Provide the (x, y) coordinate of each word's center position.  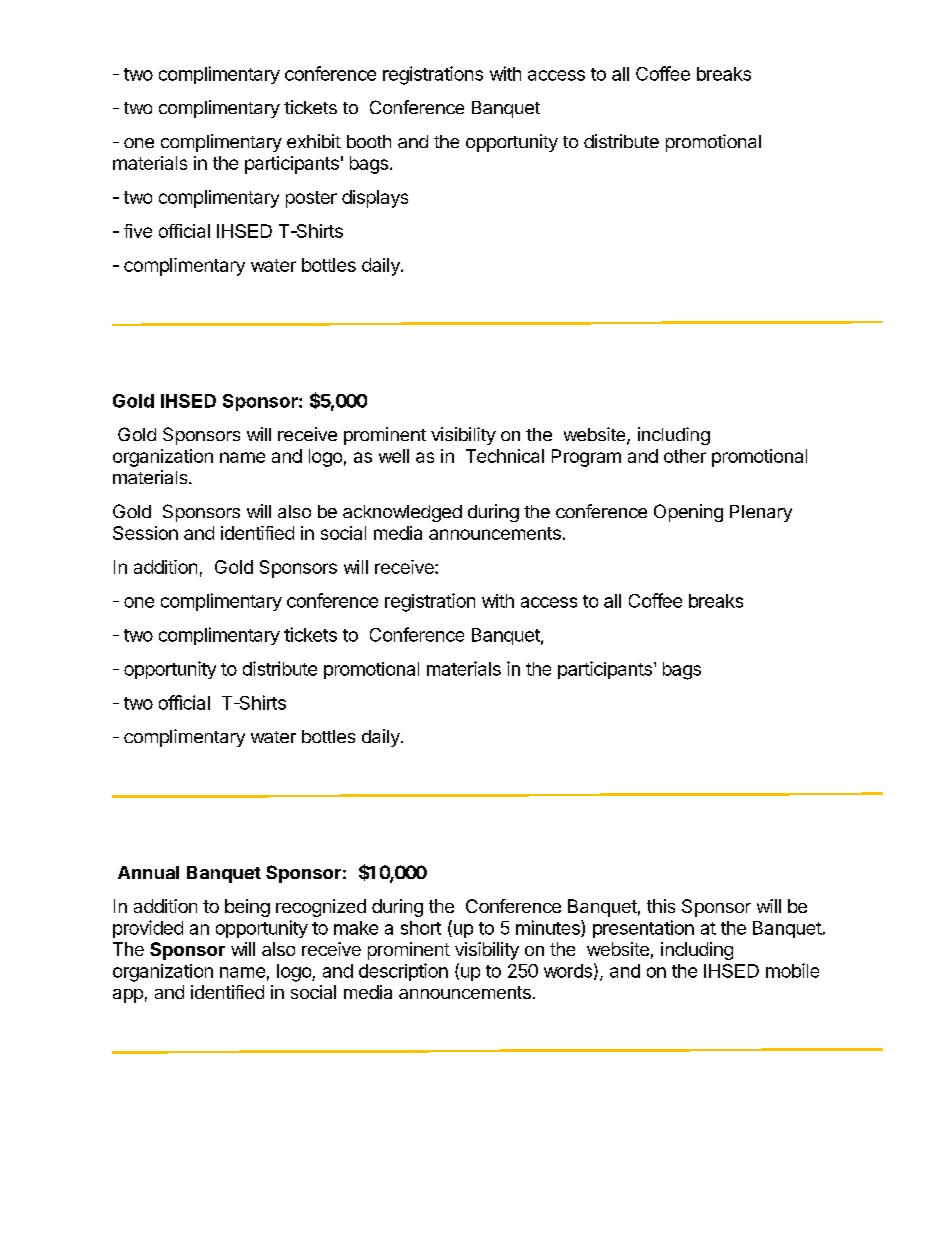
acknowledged (402, 513)
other (685, 456)
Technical (505, 456)
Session (145, 533)
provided (148, 929)
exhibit (314, 141)
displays (375, 199)
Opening (688, 513)
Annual (148, 872)
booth (369, 141)
